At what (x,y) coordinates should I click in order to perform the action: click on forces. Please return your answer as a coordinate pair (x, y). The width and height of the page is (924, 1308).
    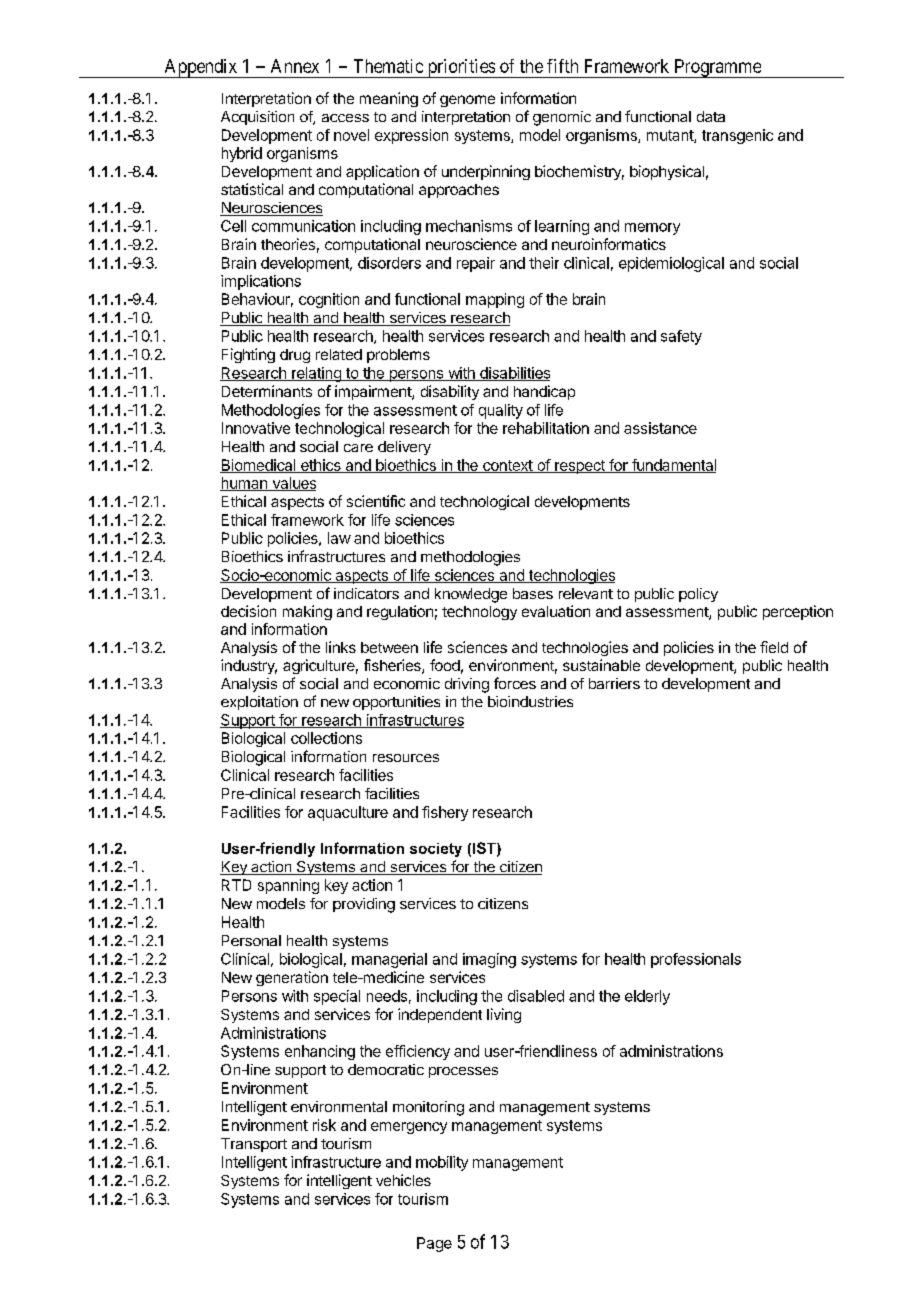
    Looking at the image, I should click on (515, 683).
